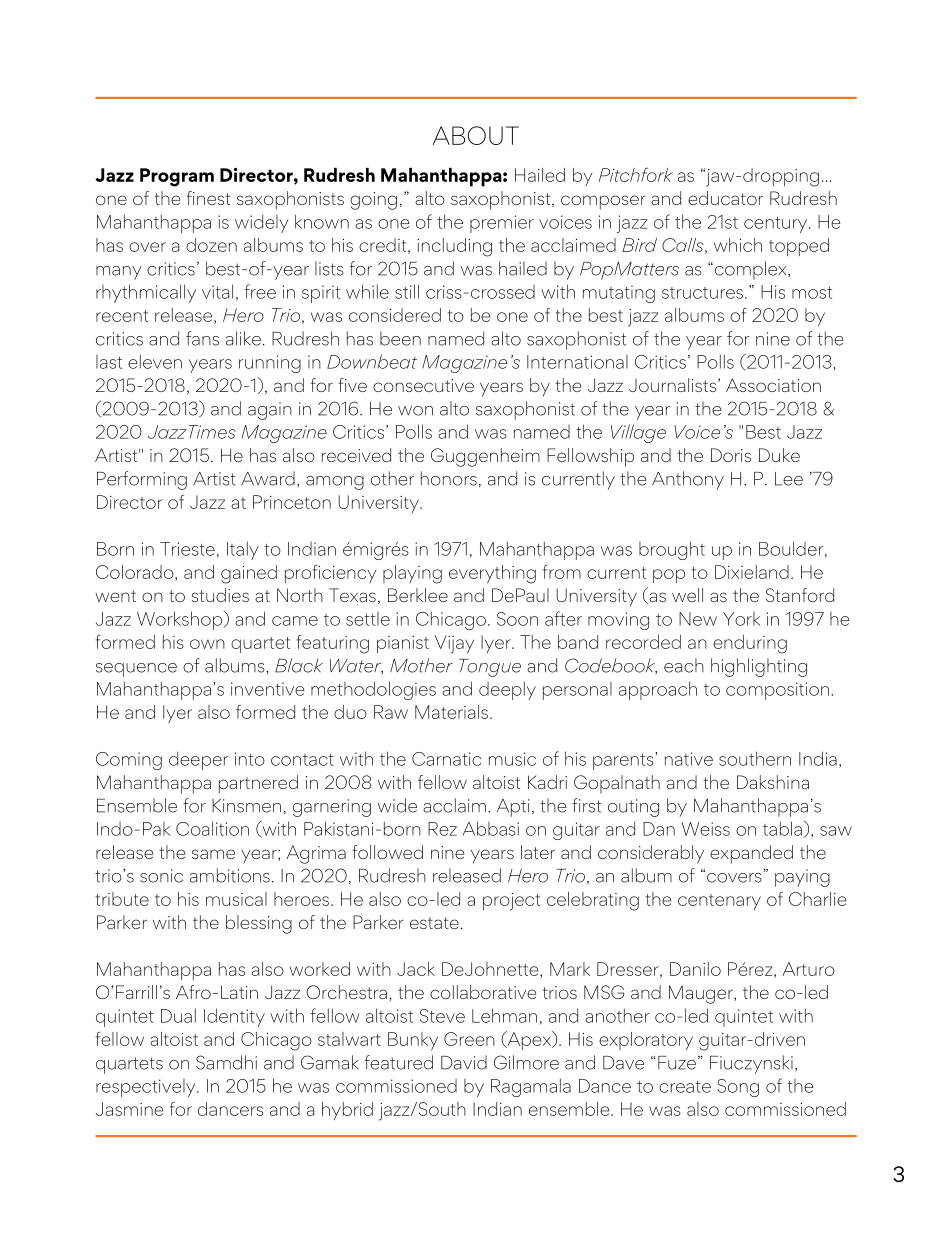  Describe the element at coordinates (492, 574) in the document. I see `everything` at that location.
